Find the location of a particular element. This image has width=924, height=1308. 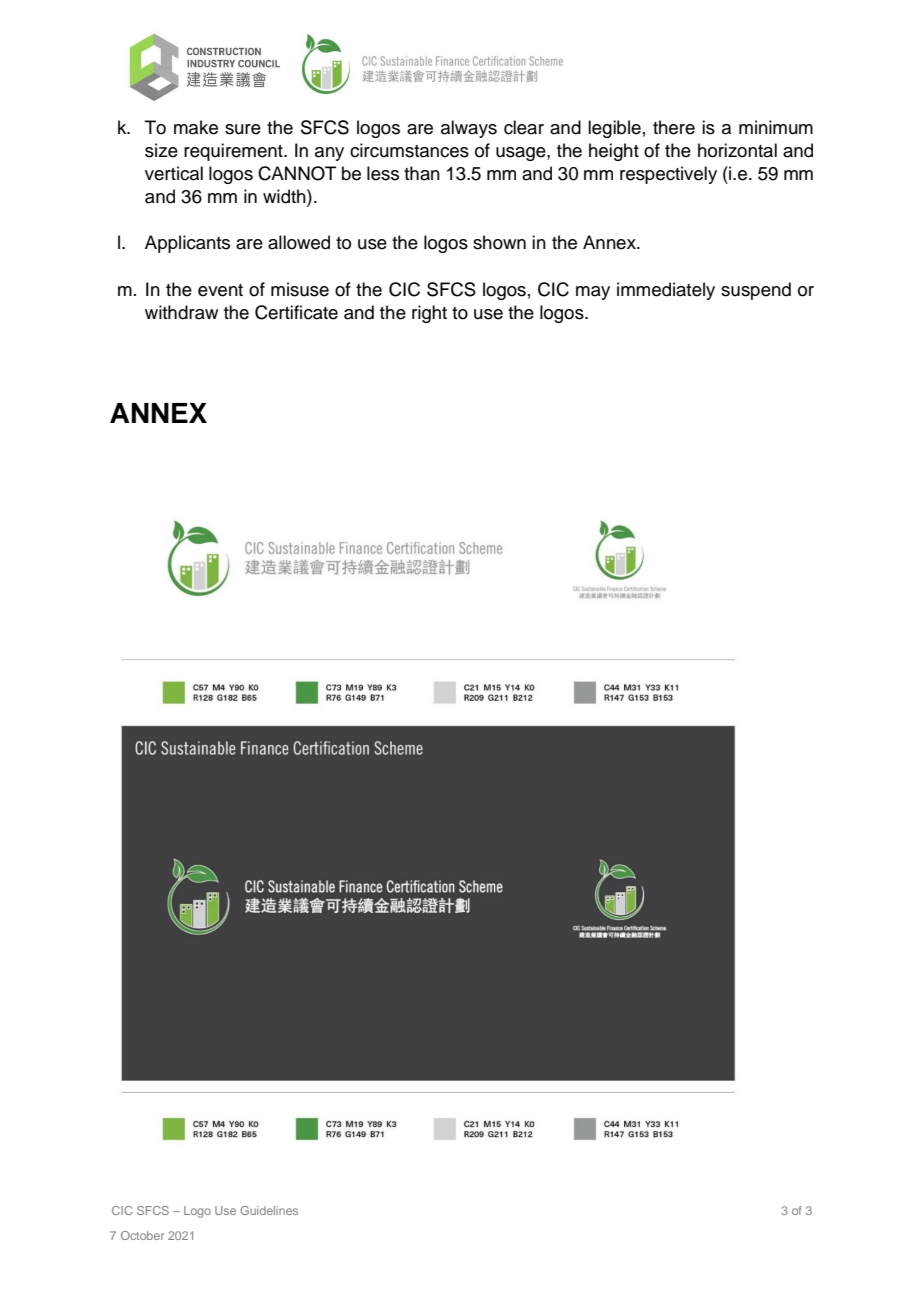

respectively is located at coordinates (668, 175).
